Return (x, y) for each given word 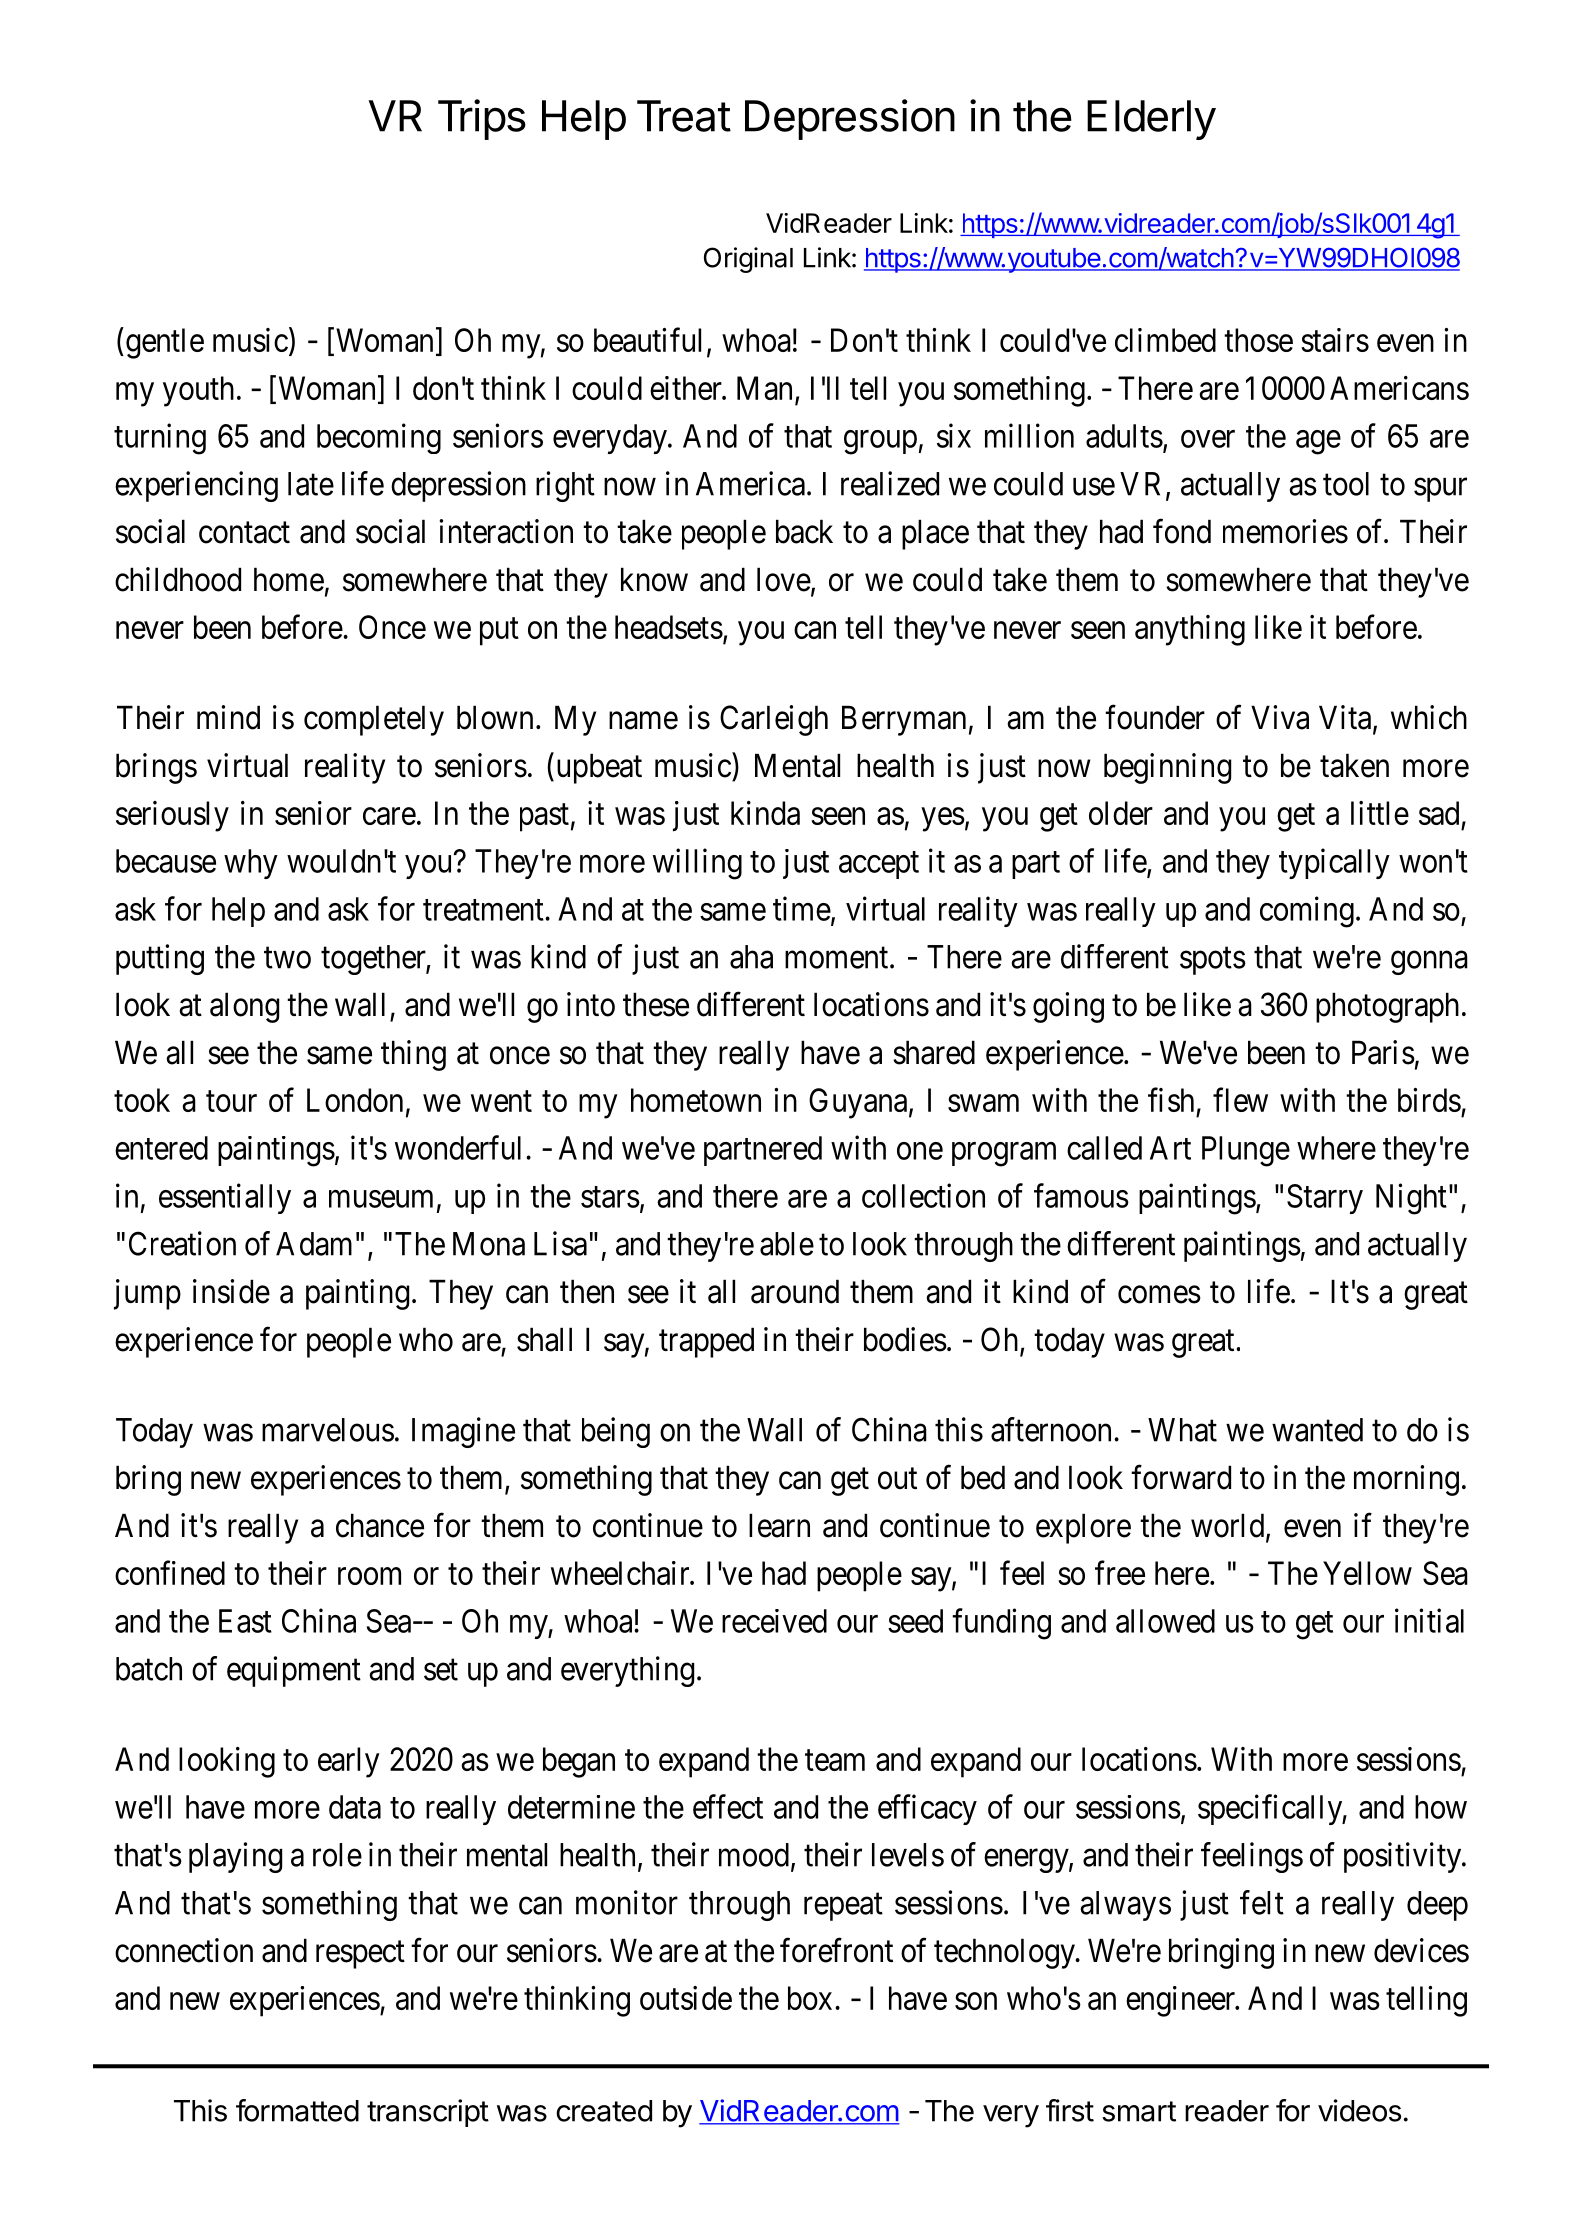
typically (1334, 863)
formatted (297, 2110)
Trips (482, 119)
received (774, 1621)
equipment (294, 1671)
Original (748, 260)
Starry (1325, 1199)
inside (231, 1291)
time (802, 908)
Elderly (1151, 120)
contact (244, 533)
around (795, 1291)
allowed (1165, 1621)
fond (1182, 531)
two (287, 958)
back (804, 531)
